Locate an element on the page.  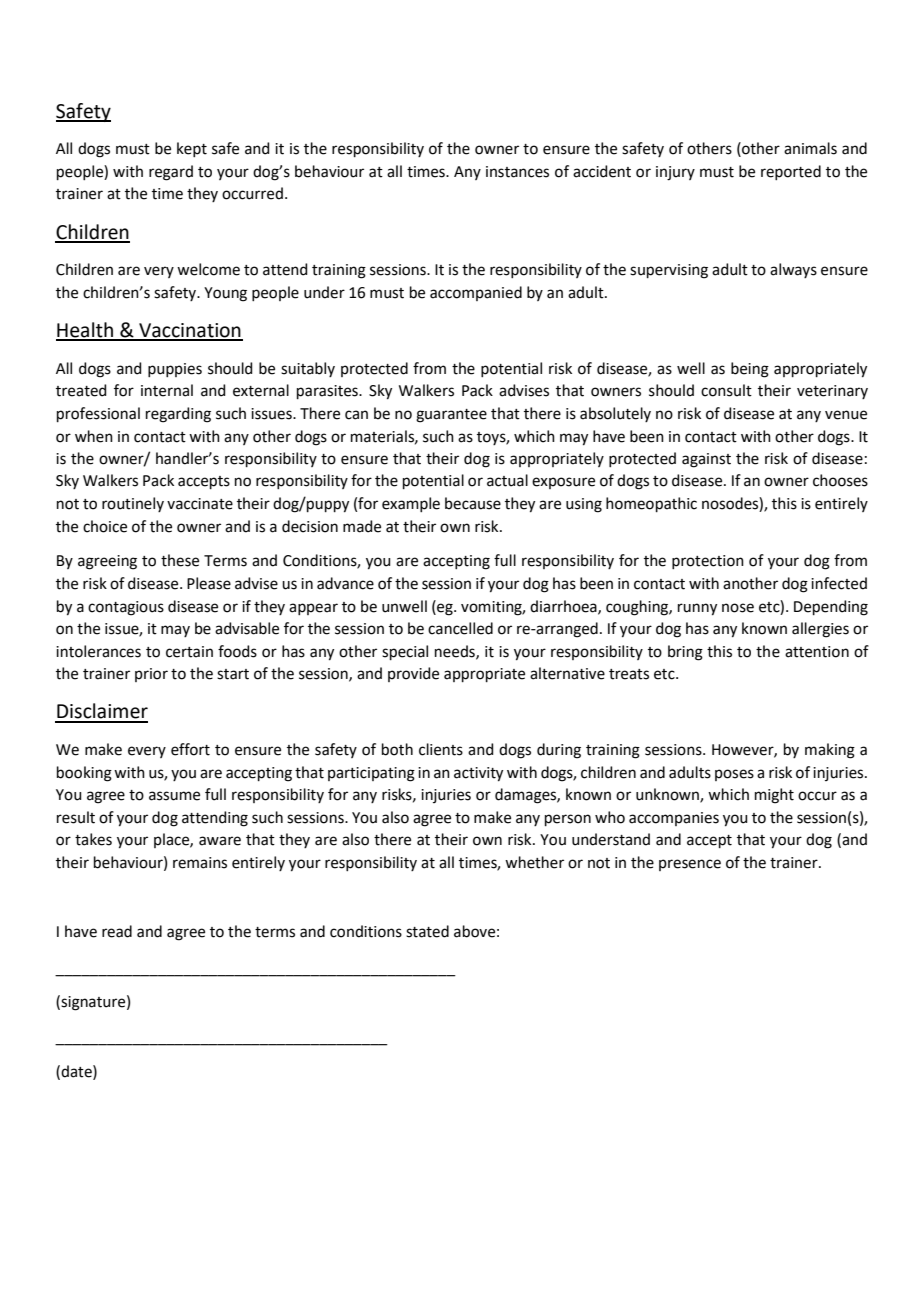
reported is located at coordinates (791, 172).
